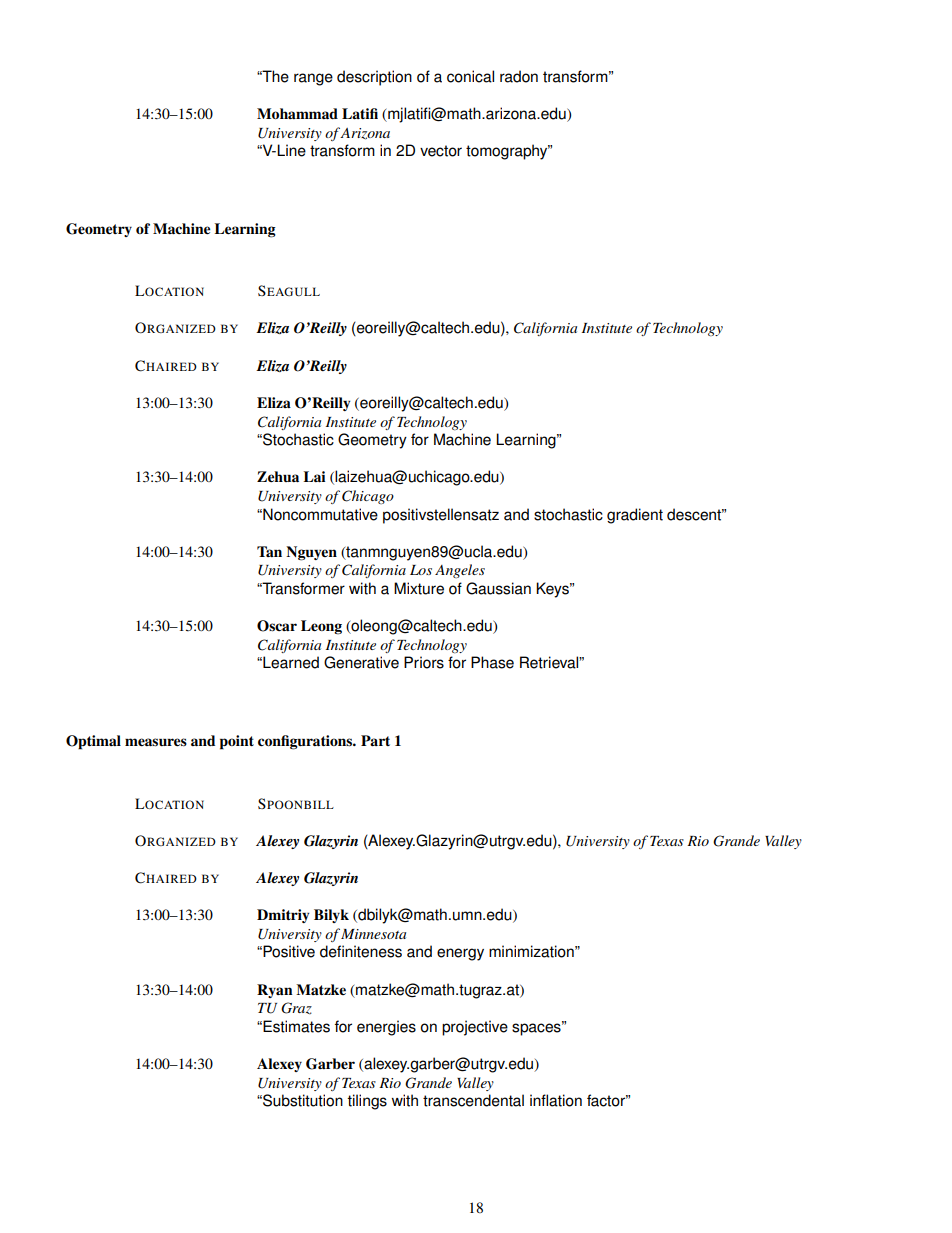 This image has width=952, height=1233. What do you see at coordinates (367, 1102) in the image?
I see `tilings` at bounding box center [367, 1102].
